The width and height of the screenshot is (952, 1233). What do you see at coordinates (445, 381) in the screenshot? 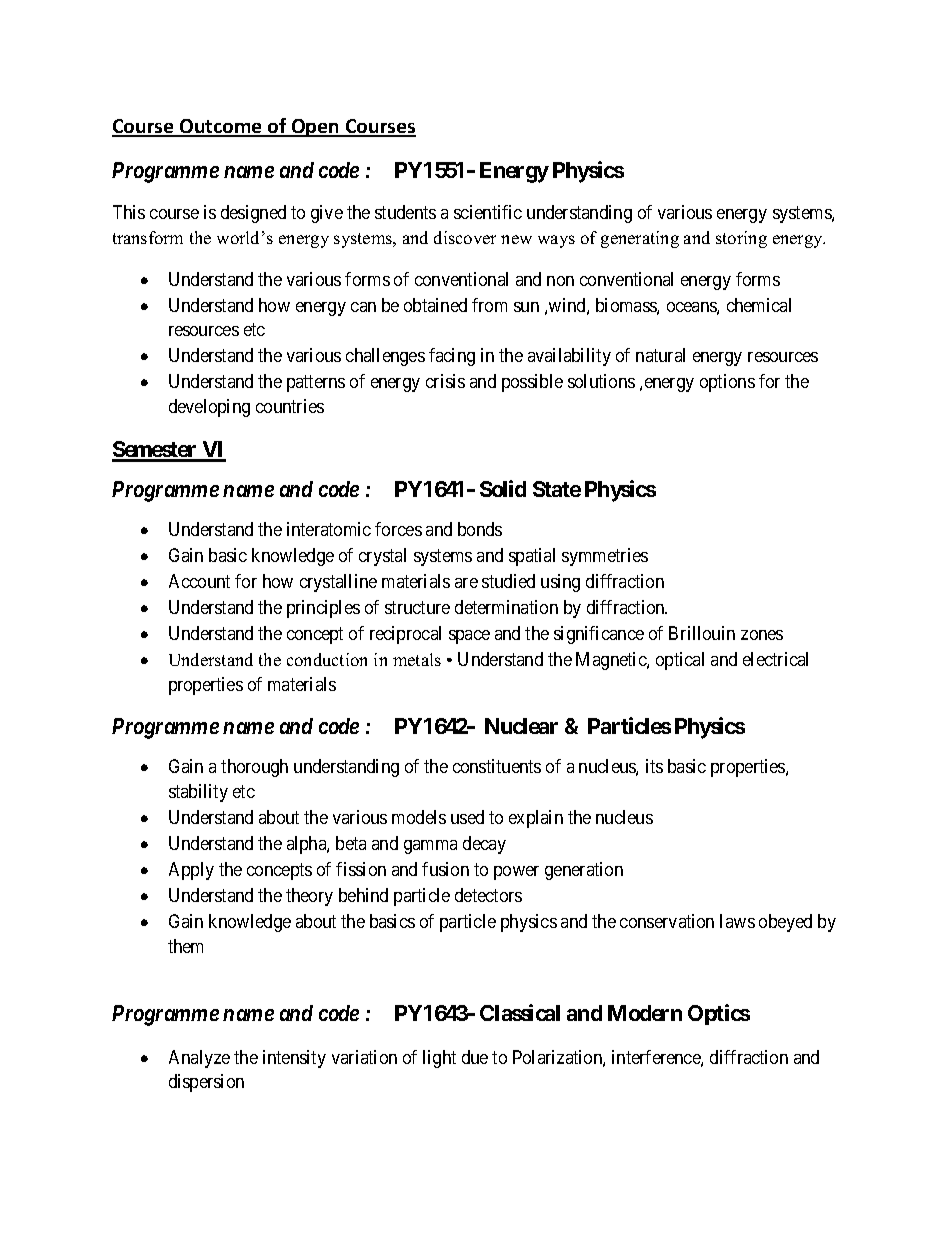
I see `crisis` at bounding box center [445, 381].
